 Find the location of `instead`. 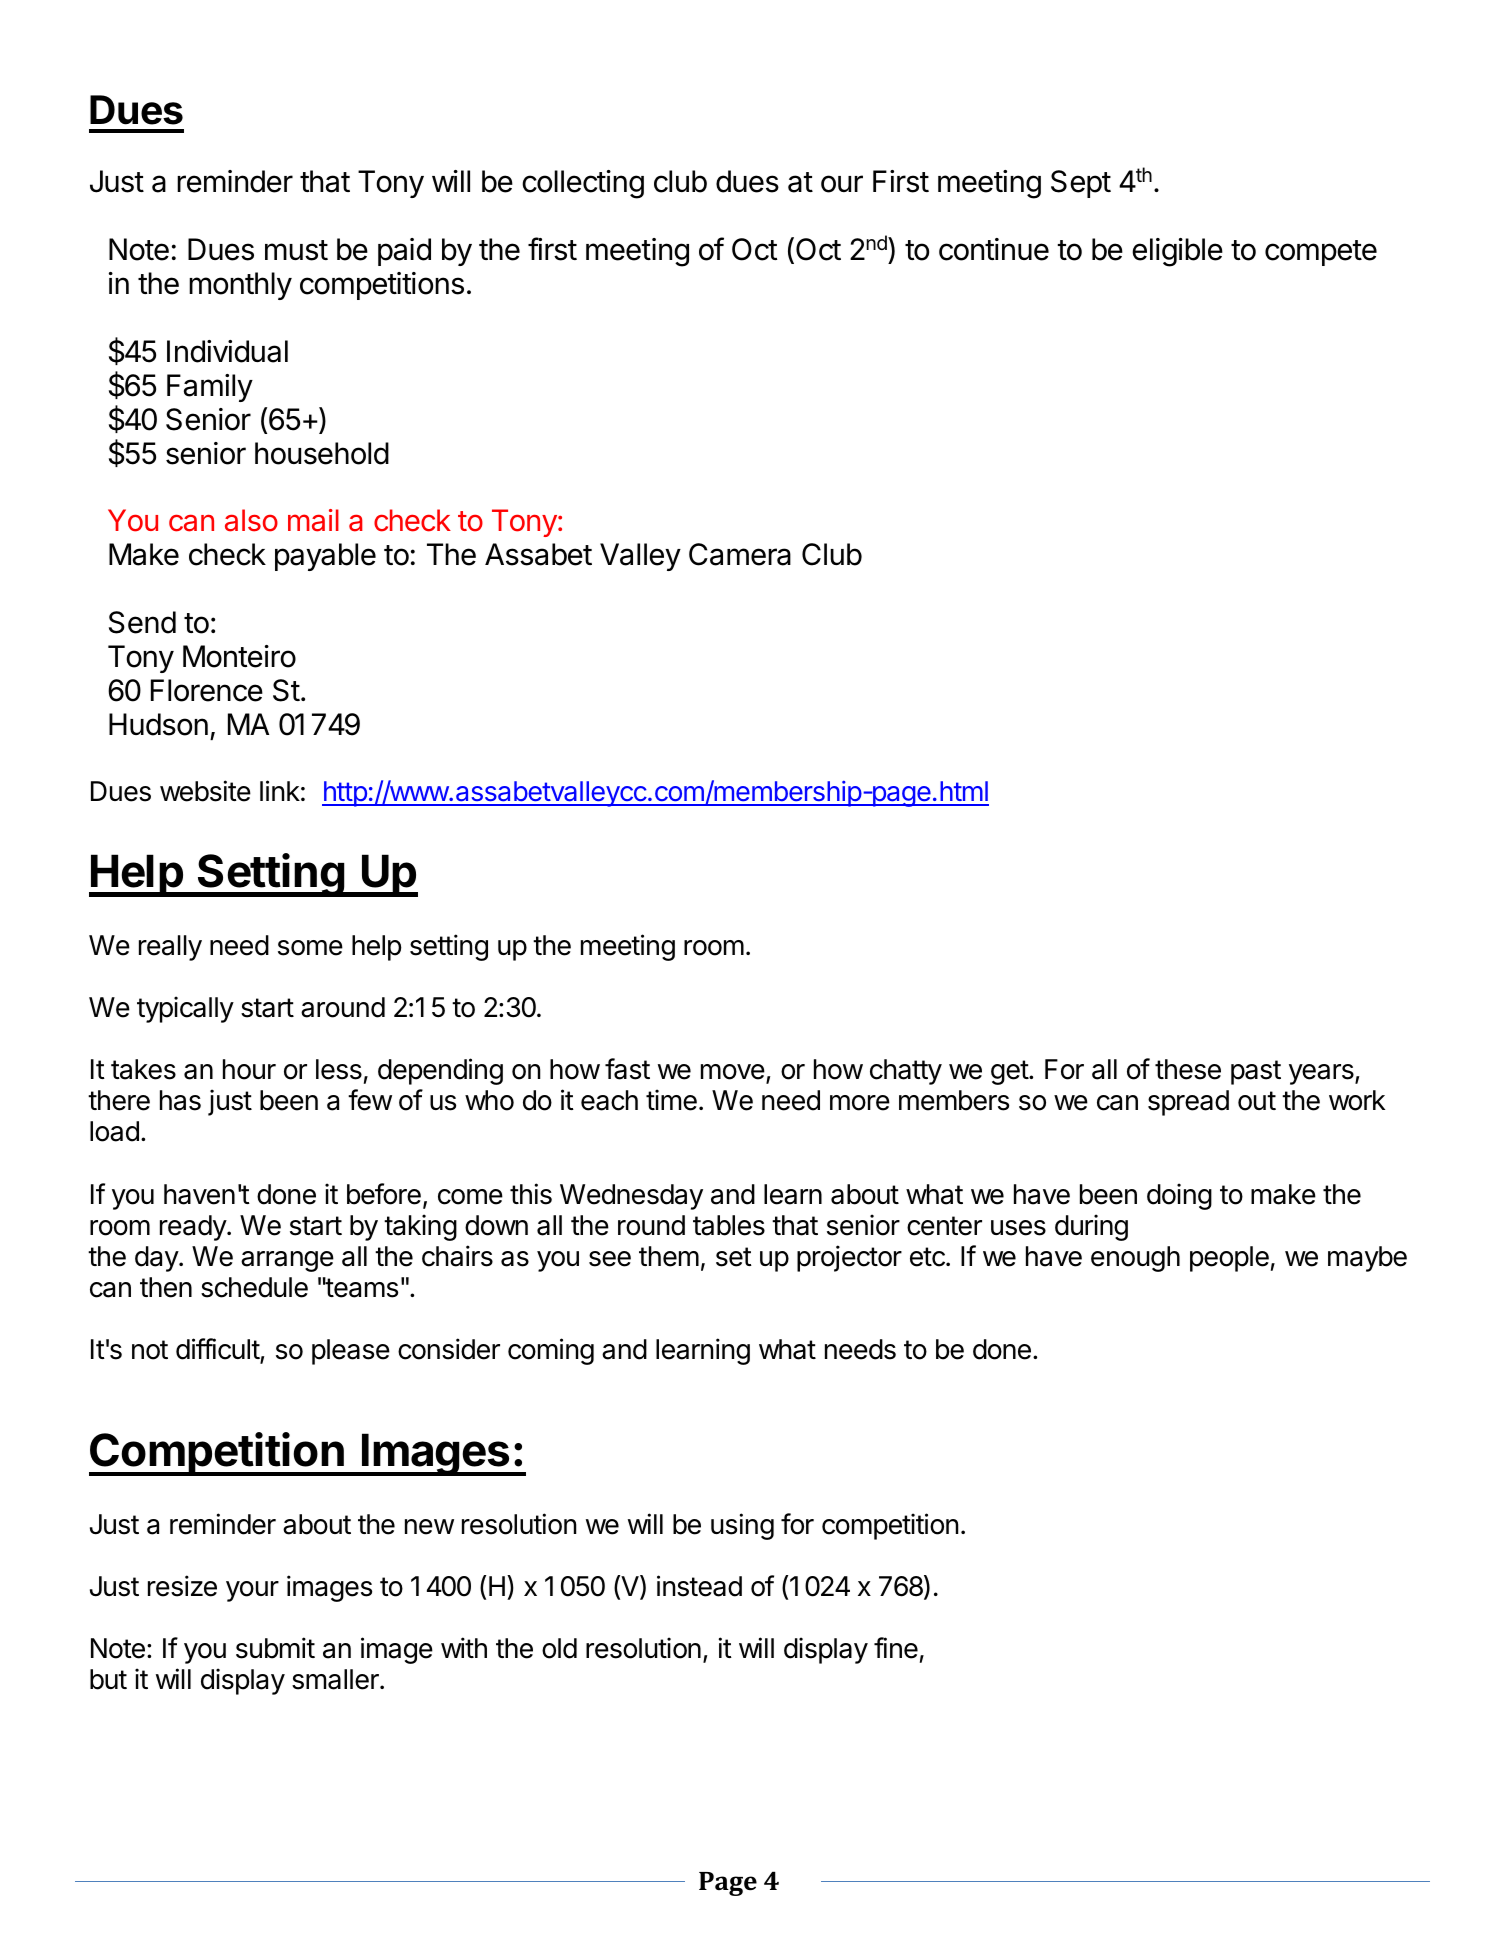

instead is located at coordinates (699, 1586).
